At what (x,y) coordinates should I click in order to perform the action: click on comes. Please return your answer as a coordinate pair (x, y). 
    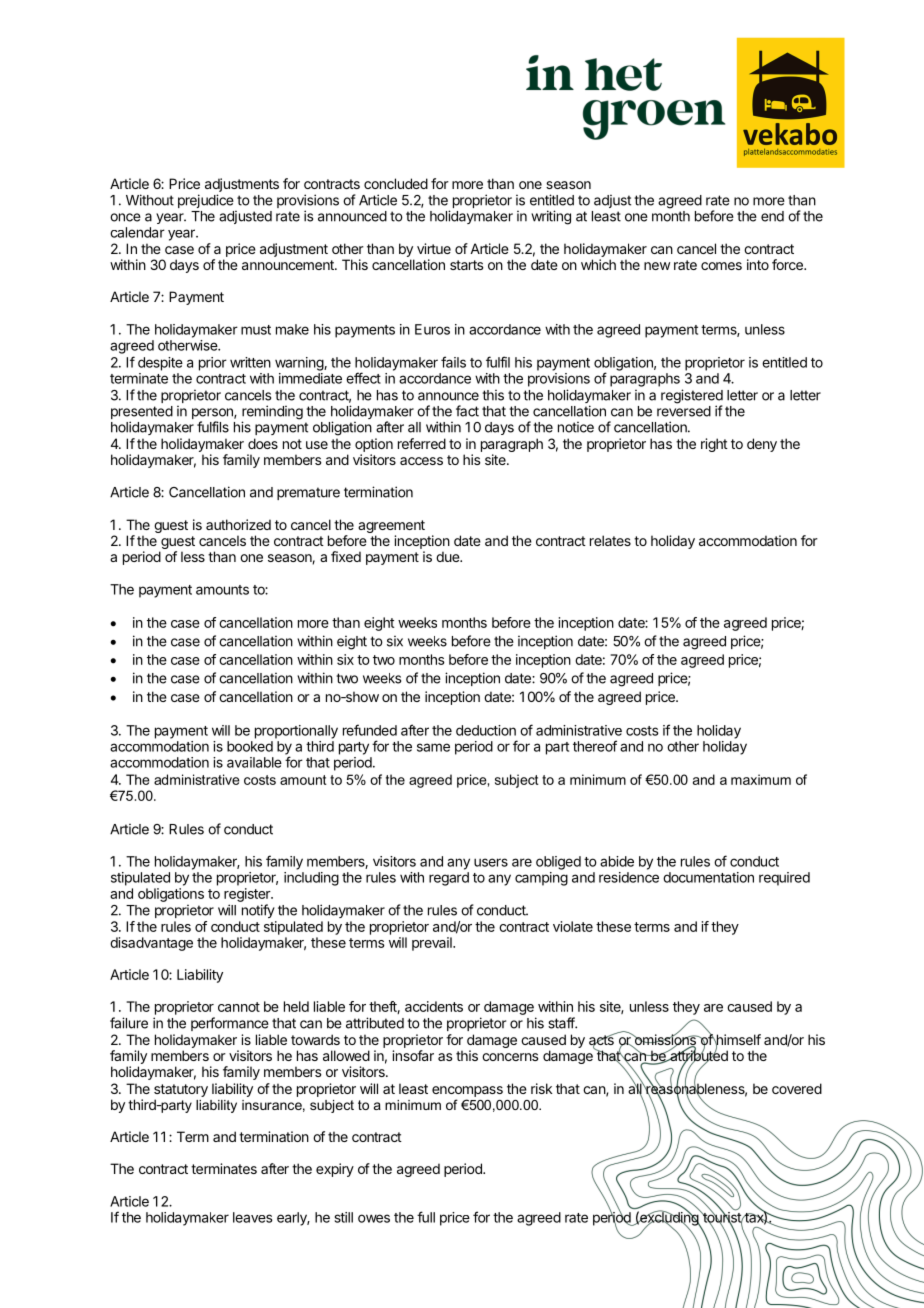
    Looking at the image, I should click on (721, 266).
